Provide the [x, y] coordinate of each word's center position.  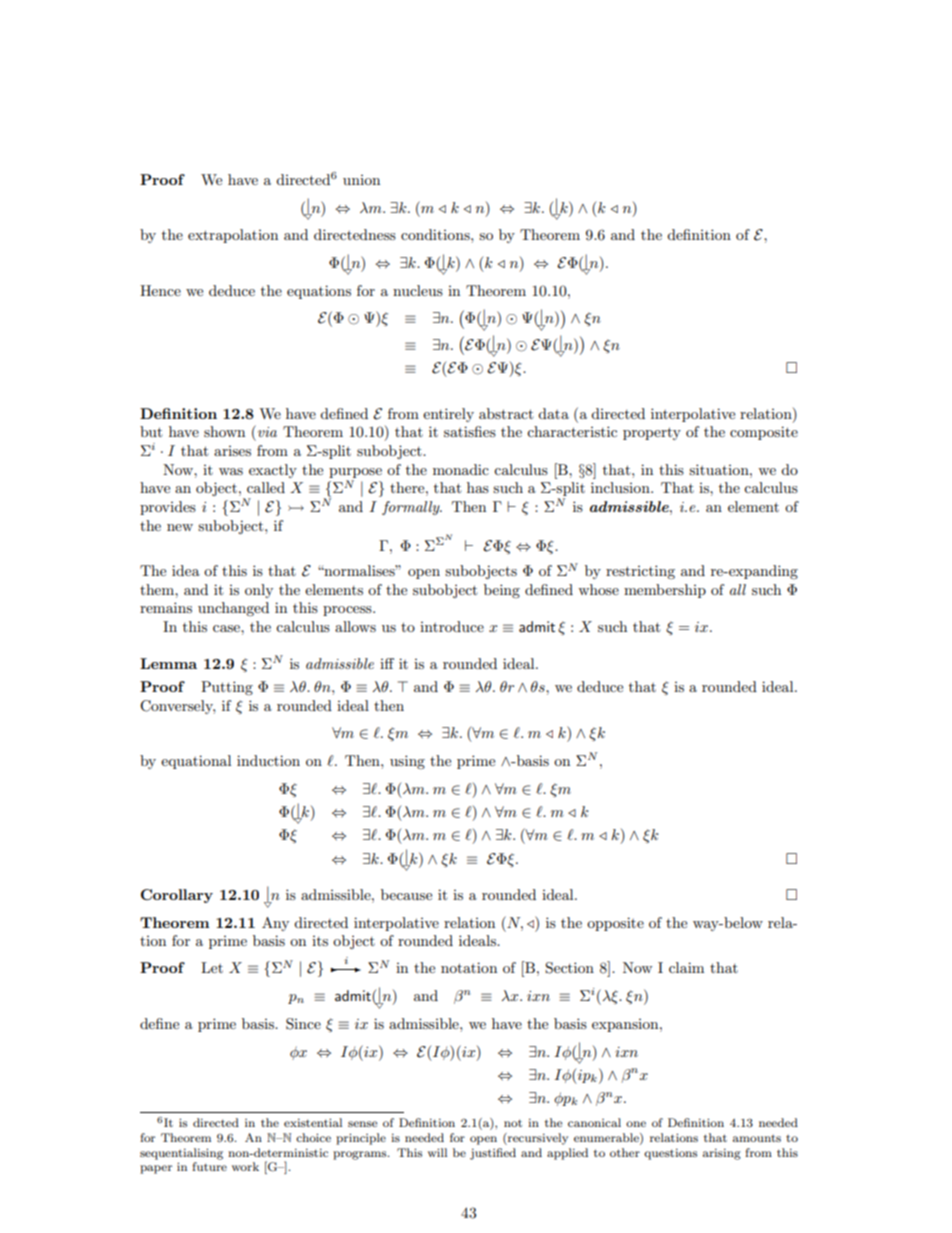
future [209, 1166]
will [437, 1152]
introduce [452, 626]
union [361, 180]
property [652, 433]
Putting [227, 688]
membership [665, 591]
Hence [160, 290]
